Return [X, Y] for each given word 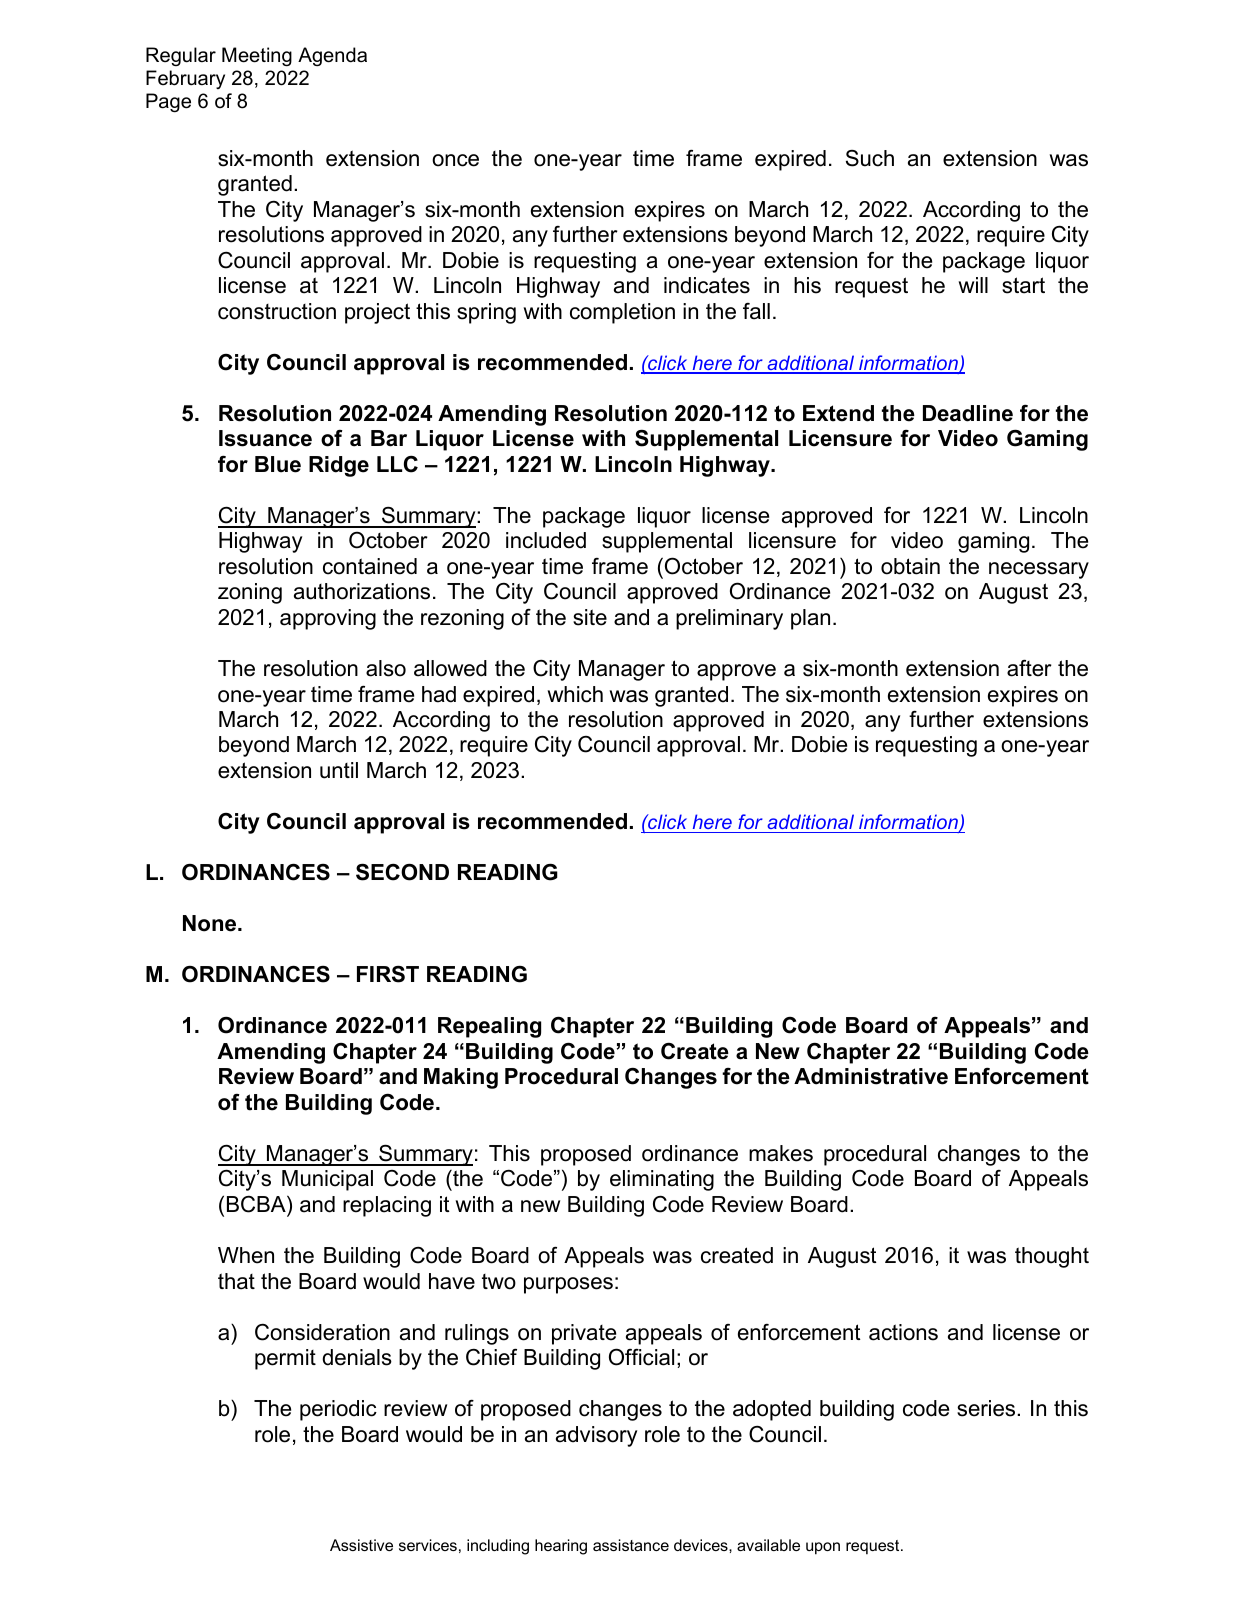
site [590, 617]
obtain [910, 566]
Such [870, 158]
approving [328, 619]
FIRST [388, 974]
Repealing [489, 1027]
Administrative [871, 1076]
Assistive [361, 1545]
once [455, 160]
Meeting [257, 56]
